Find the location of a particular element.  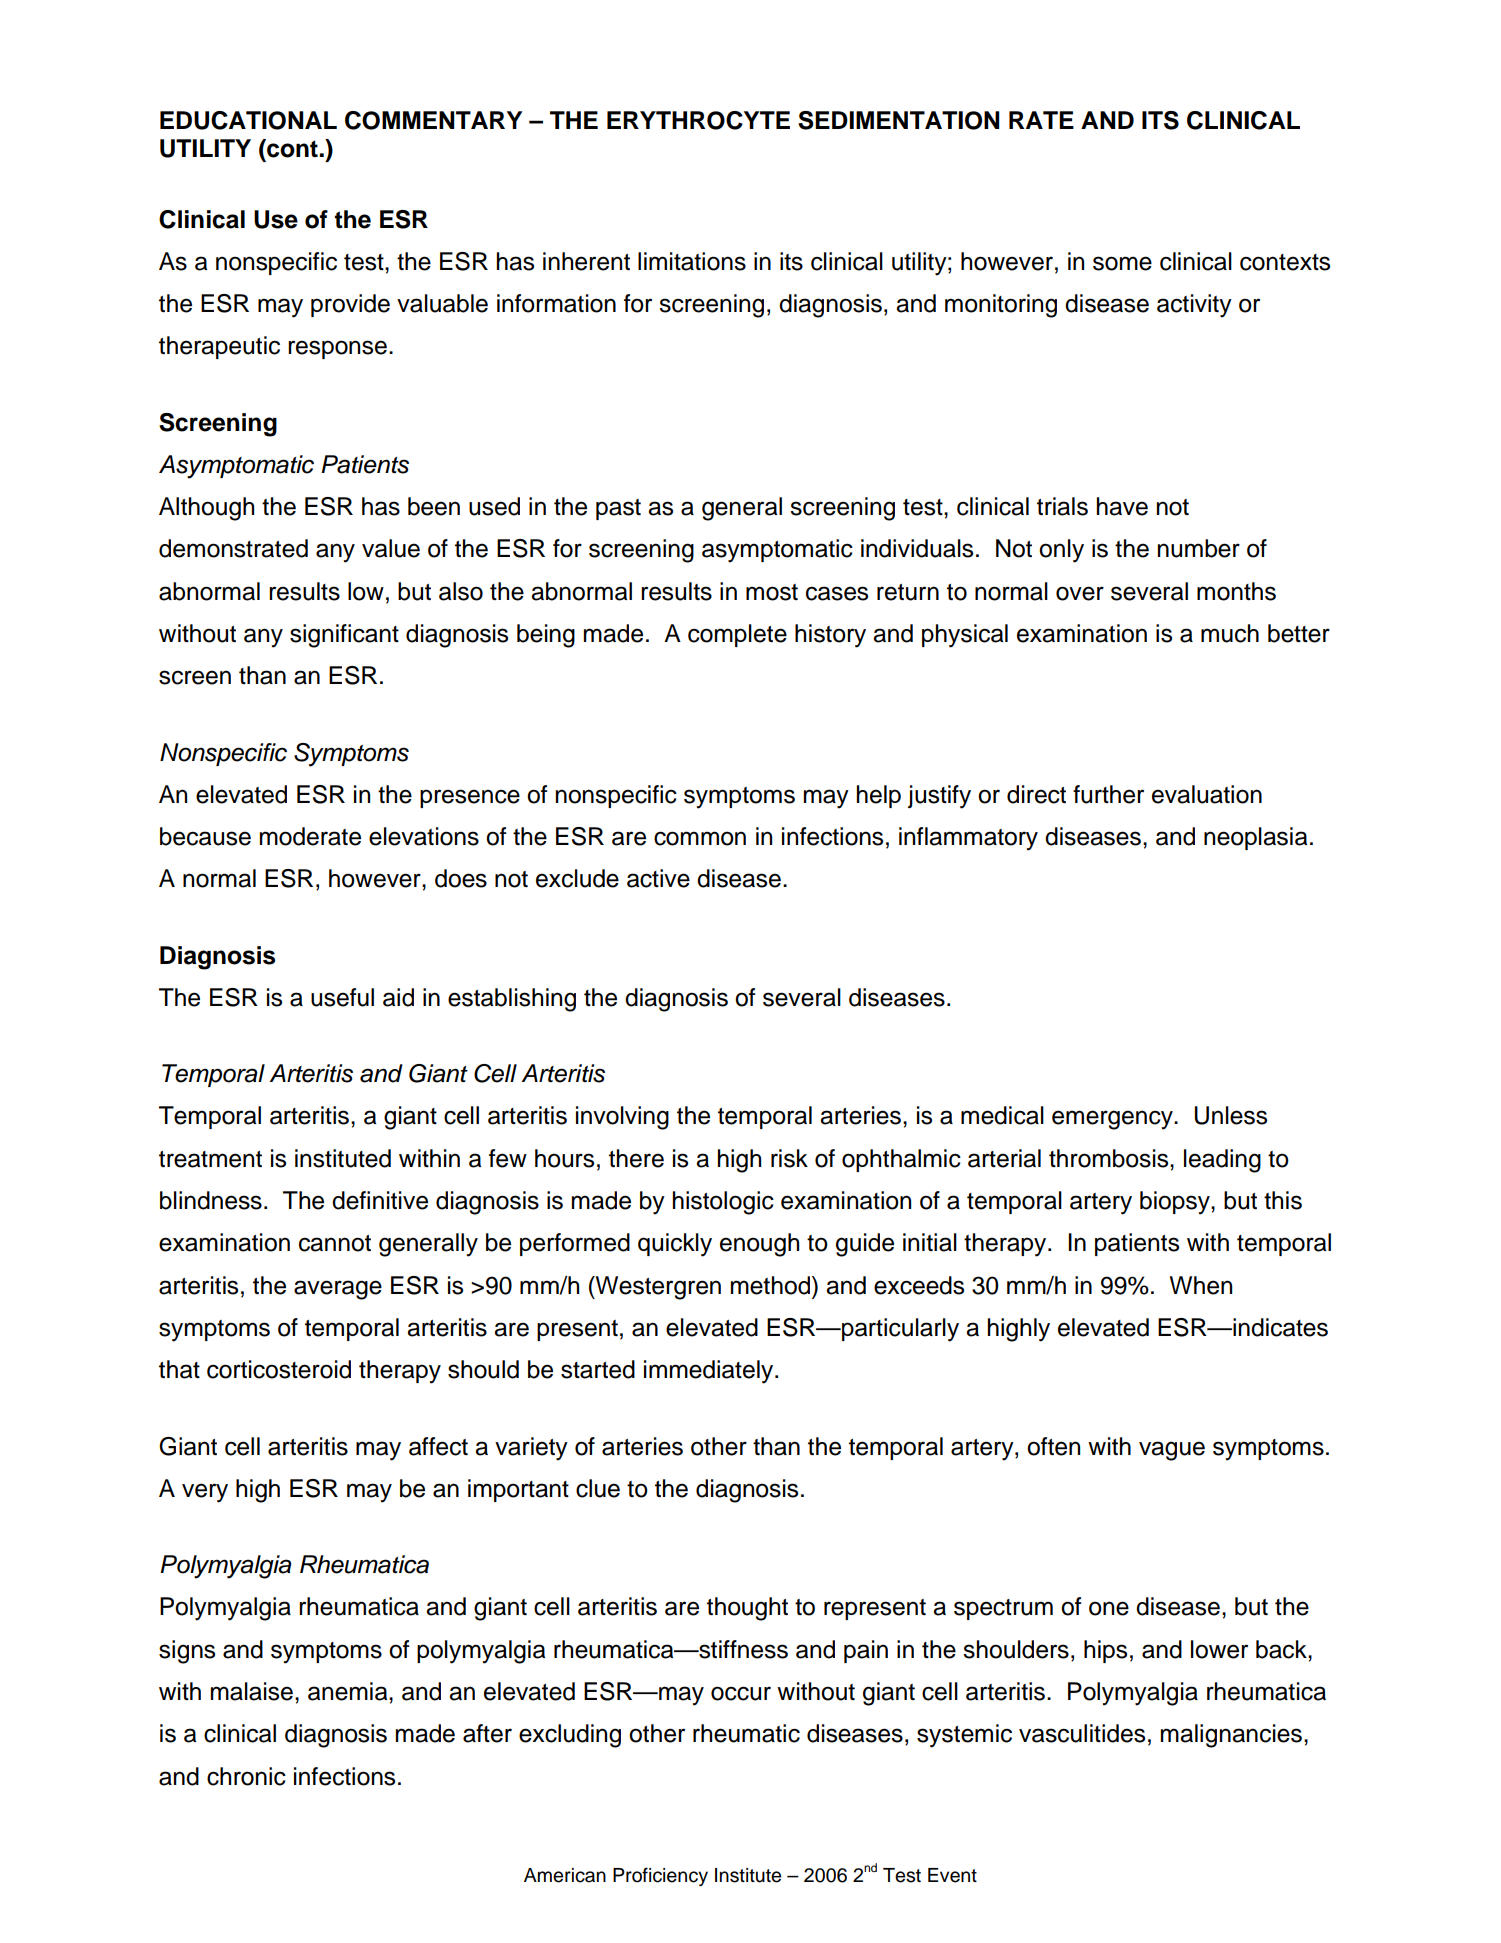

useful is located at coordinates (342, 997).
